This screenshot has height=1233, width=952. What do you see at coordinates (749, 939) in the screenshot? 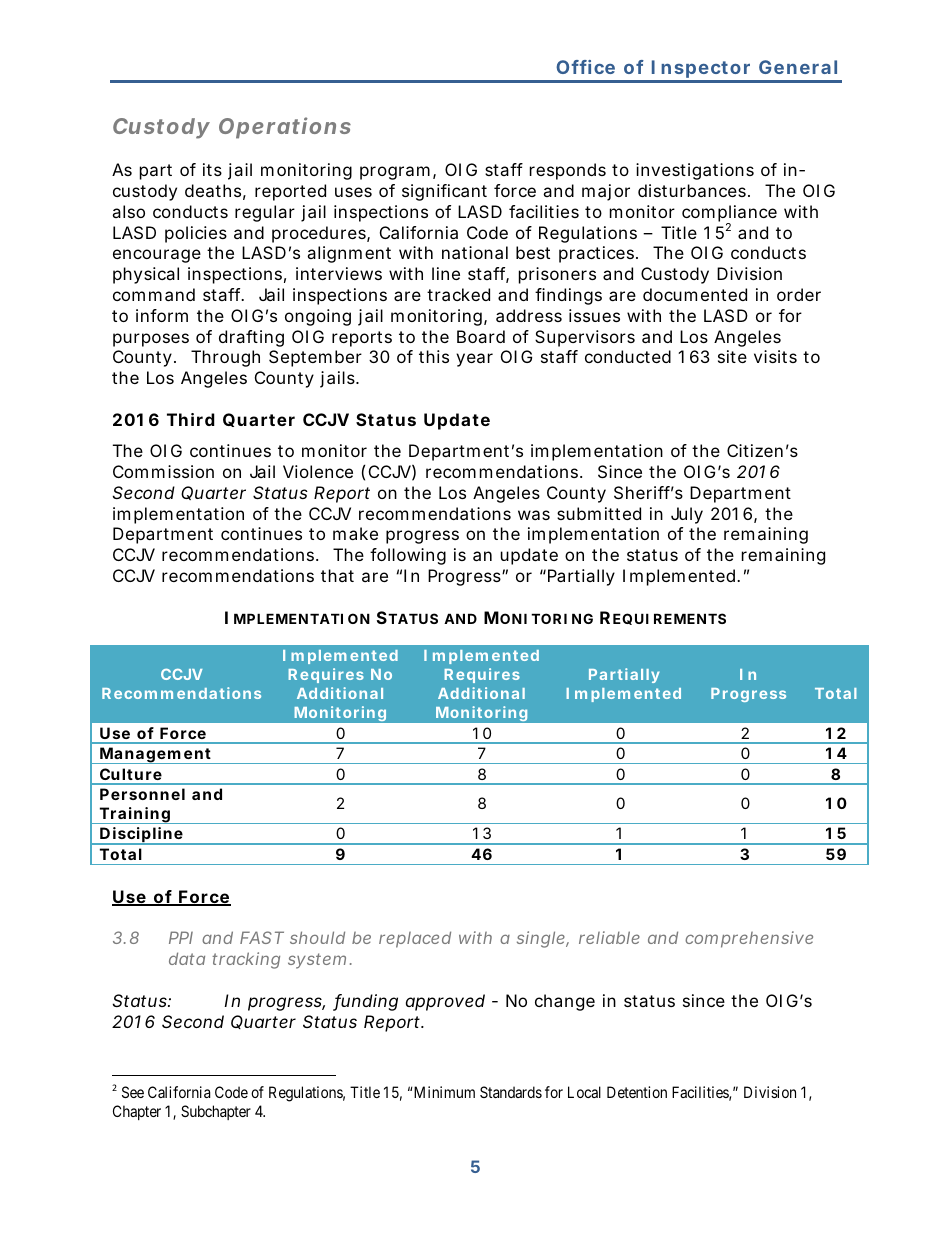
I see `comprehensive` at bounding box center [749, 939].
